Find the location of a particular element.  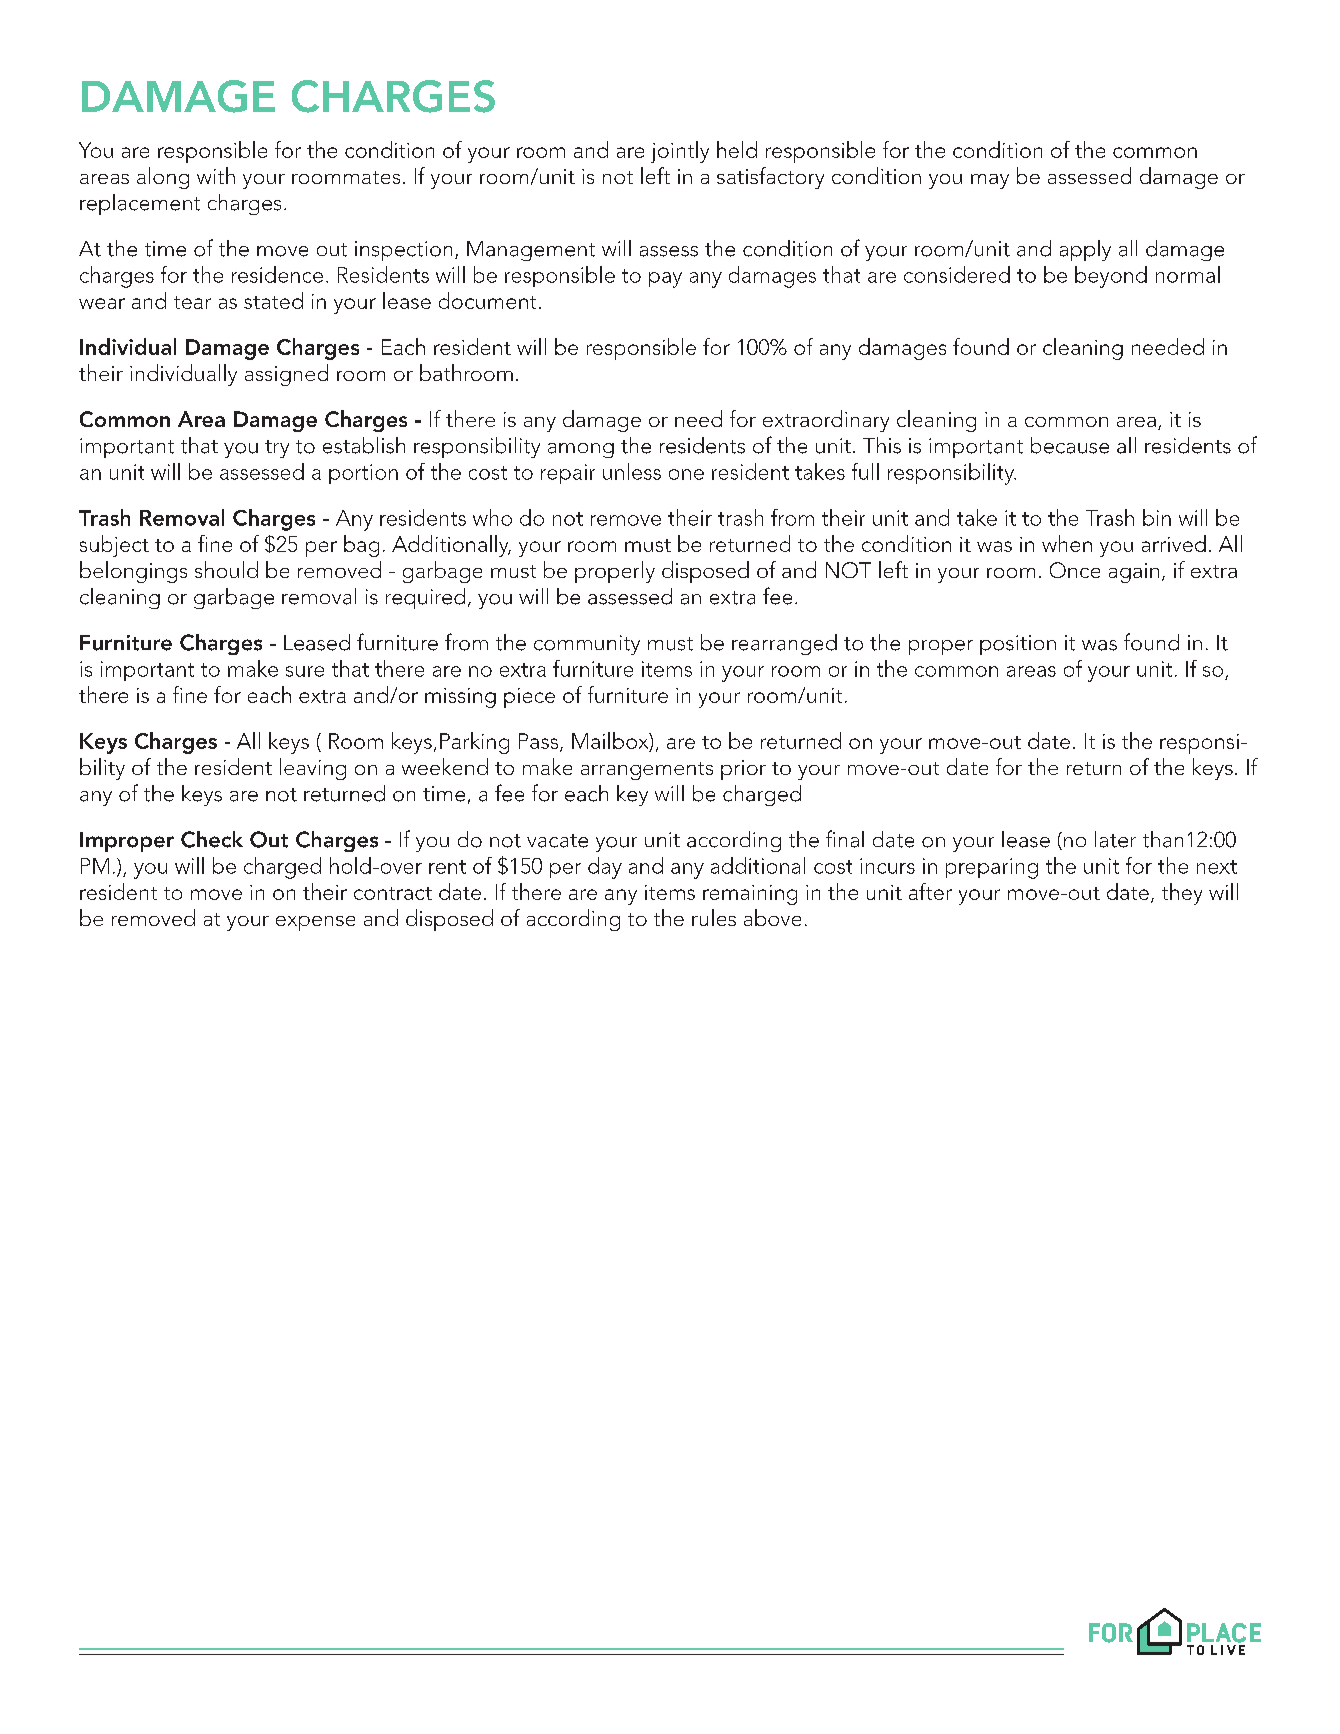

expense is located at coordinates (315, 923).
